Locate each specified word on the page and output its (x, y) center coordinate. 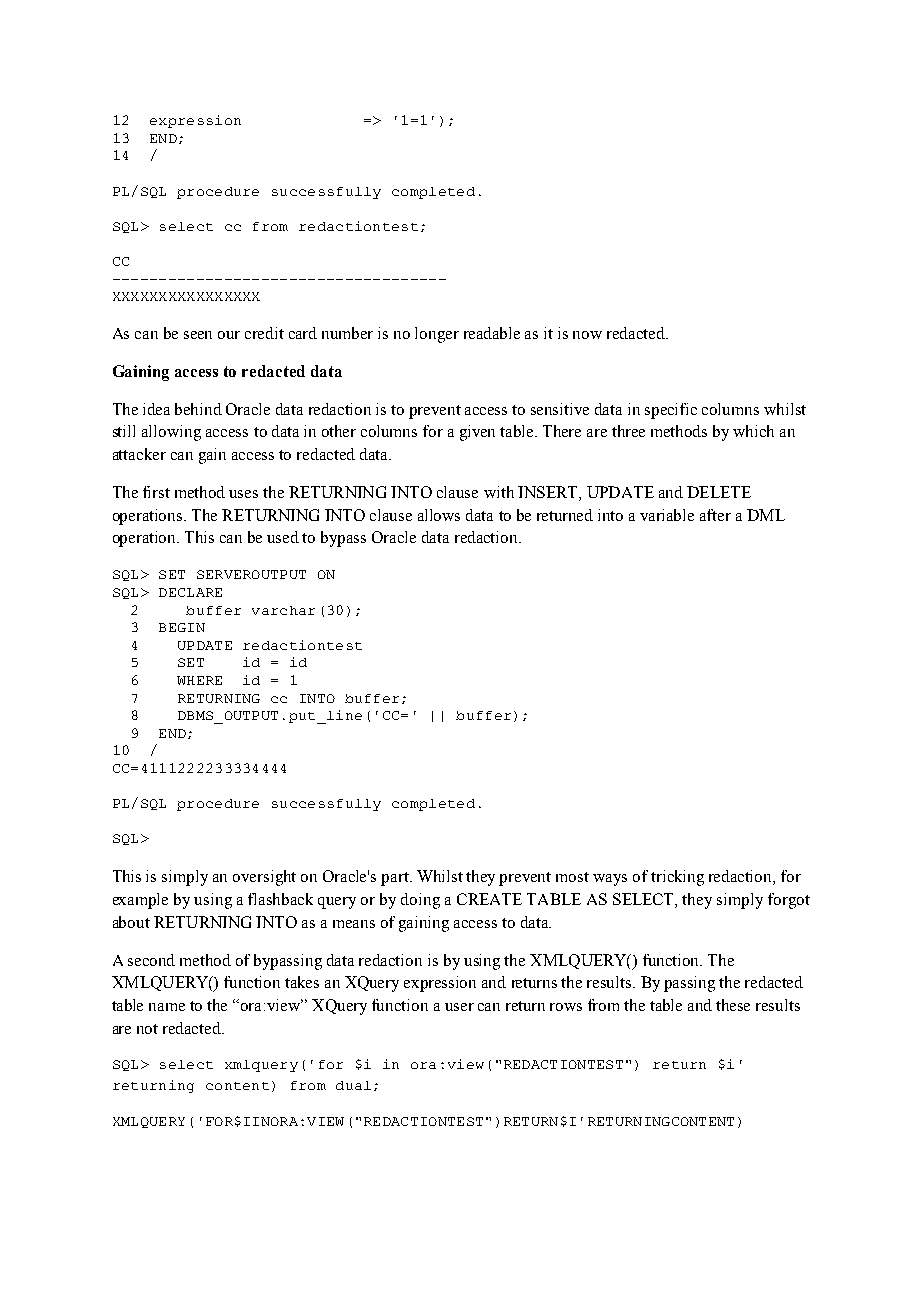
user (459, 1007)
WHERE (199, 680)
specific (671, 411)
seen (198, 335)
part (396, 879)
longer (437, 335)
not (147, 1029)
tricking (677, 878)
